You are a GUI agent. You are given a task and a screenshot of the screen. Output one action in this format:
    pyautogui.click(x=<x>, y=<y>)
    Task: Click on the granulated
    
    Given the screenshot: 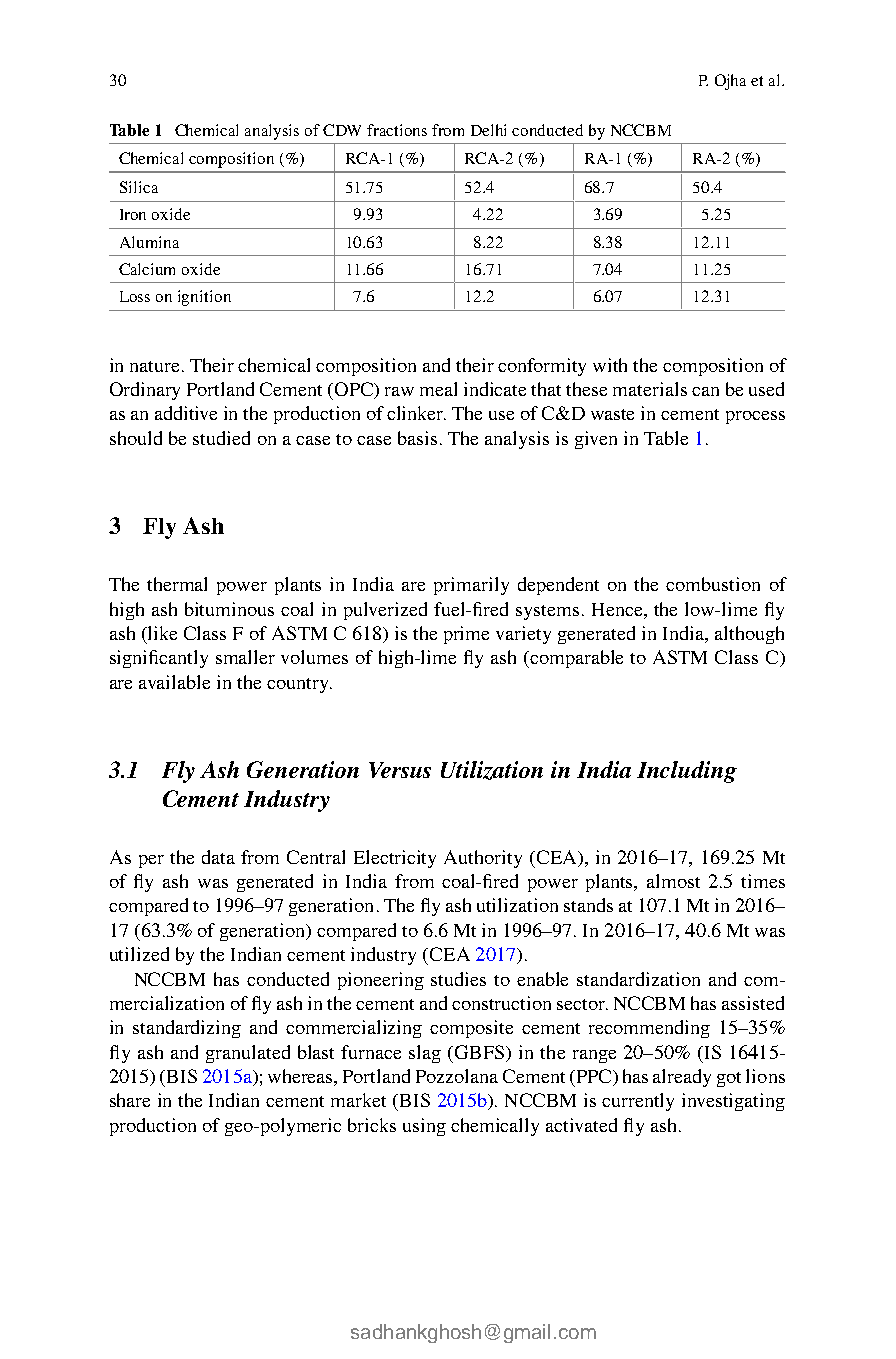 What is the action you would take?
    pyautogui.click(x=248, y=1054)
